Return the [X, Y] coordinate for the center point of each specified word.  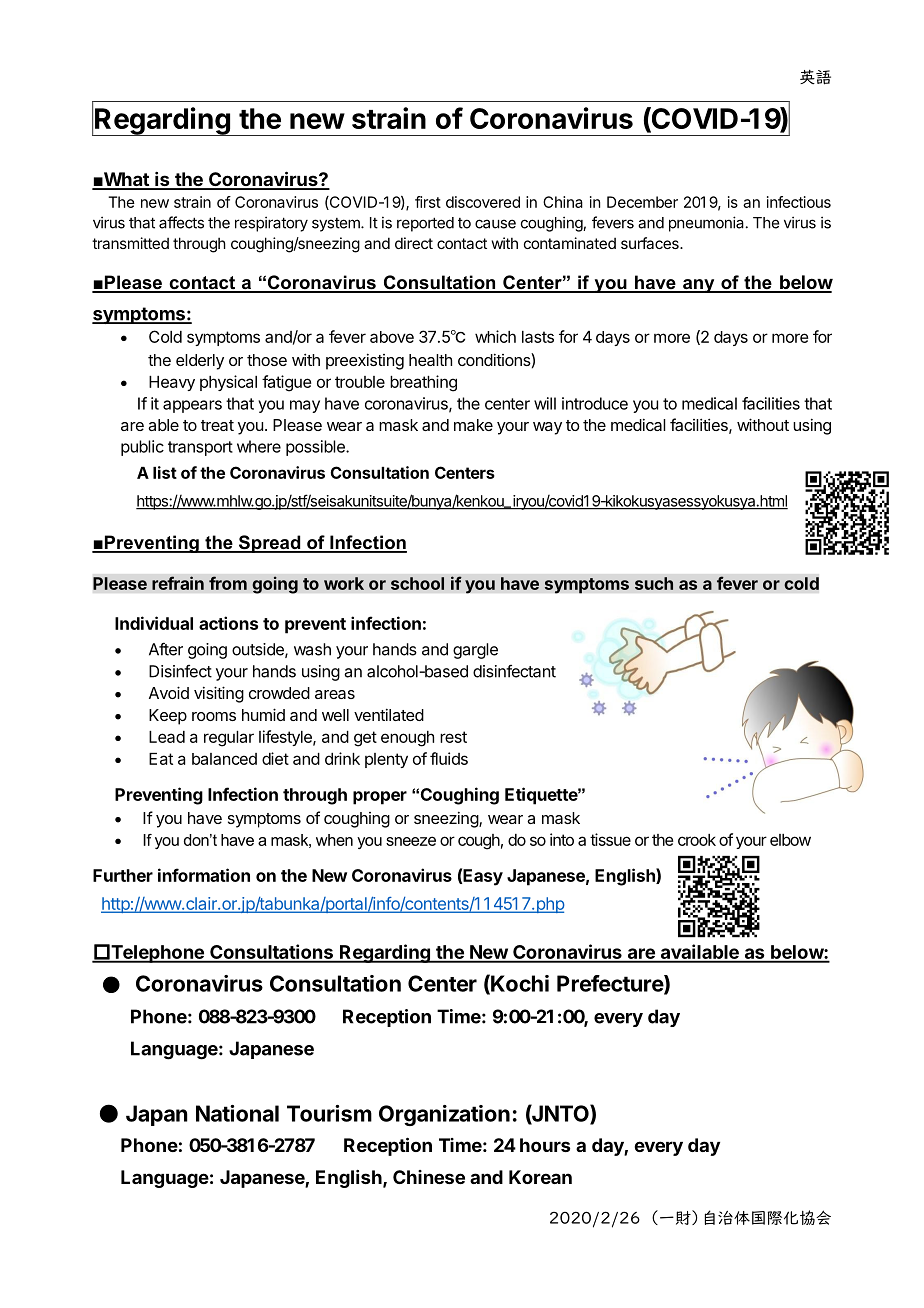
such [654, 583]
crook [697, 840]
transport [200, 448]
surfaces [651, 243]
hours [545, 1145]
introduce [595, 403]
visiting [219, 694]
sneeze [411, 841]
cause [495, 224]
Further [123, 875]
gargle [475, 651]
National [237, 1113]
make [473, 425]
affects [181, 222]
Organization [444, 1115]
